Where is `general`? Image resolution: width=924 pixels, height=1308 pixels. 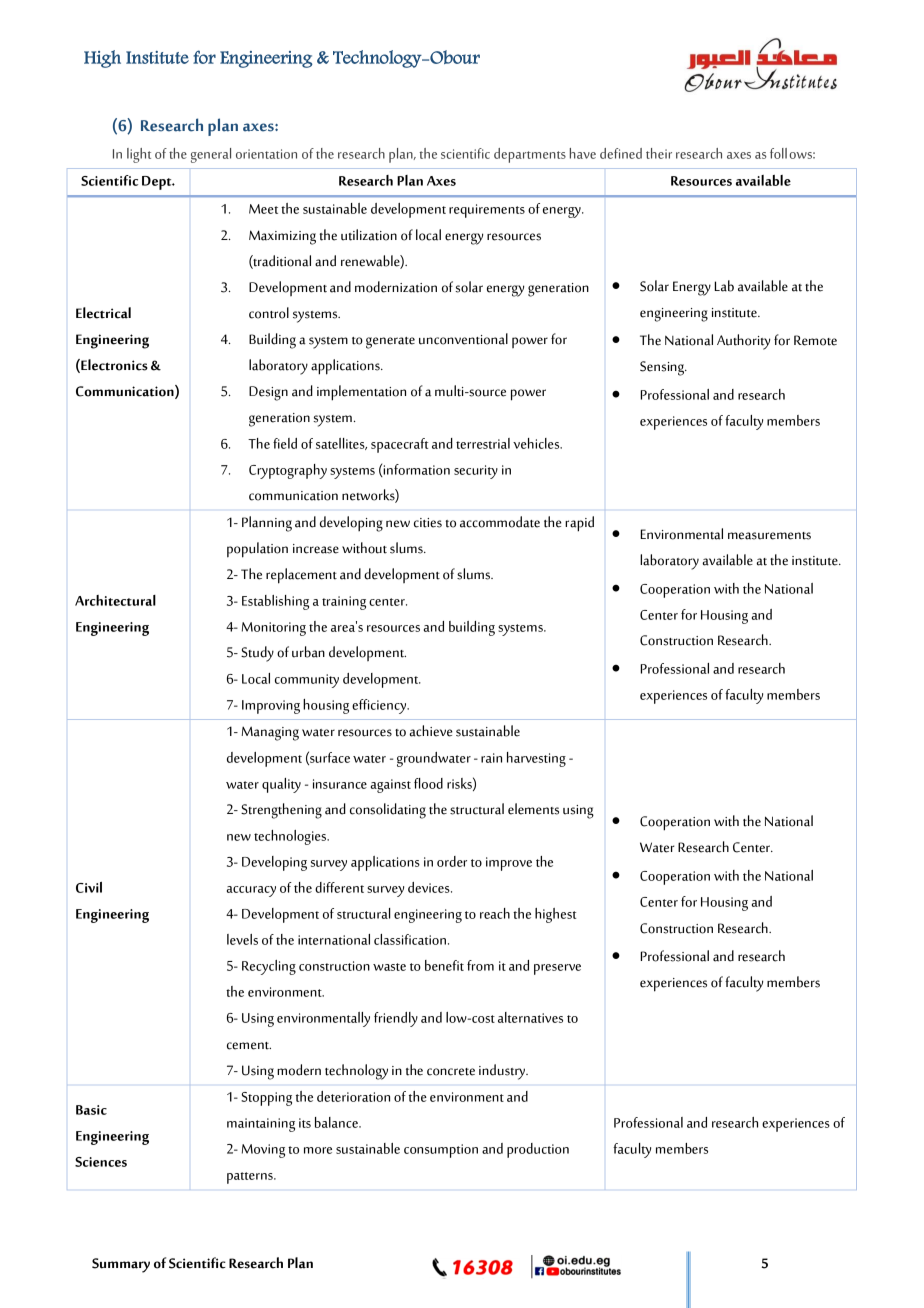 general is located at coordinates (211, 155).
